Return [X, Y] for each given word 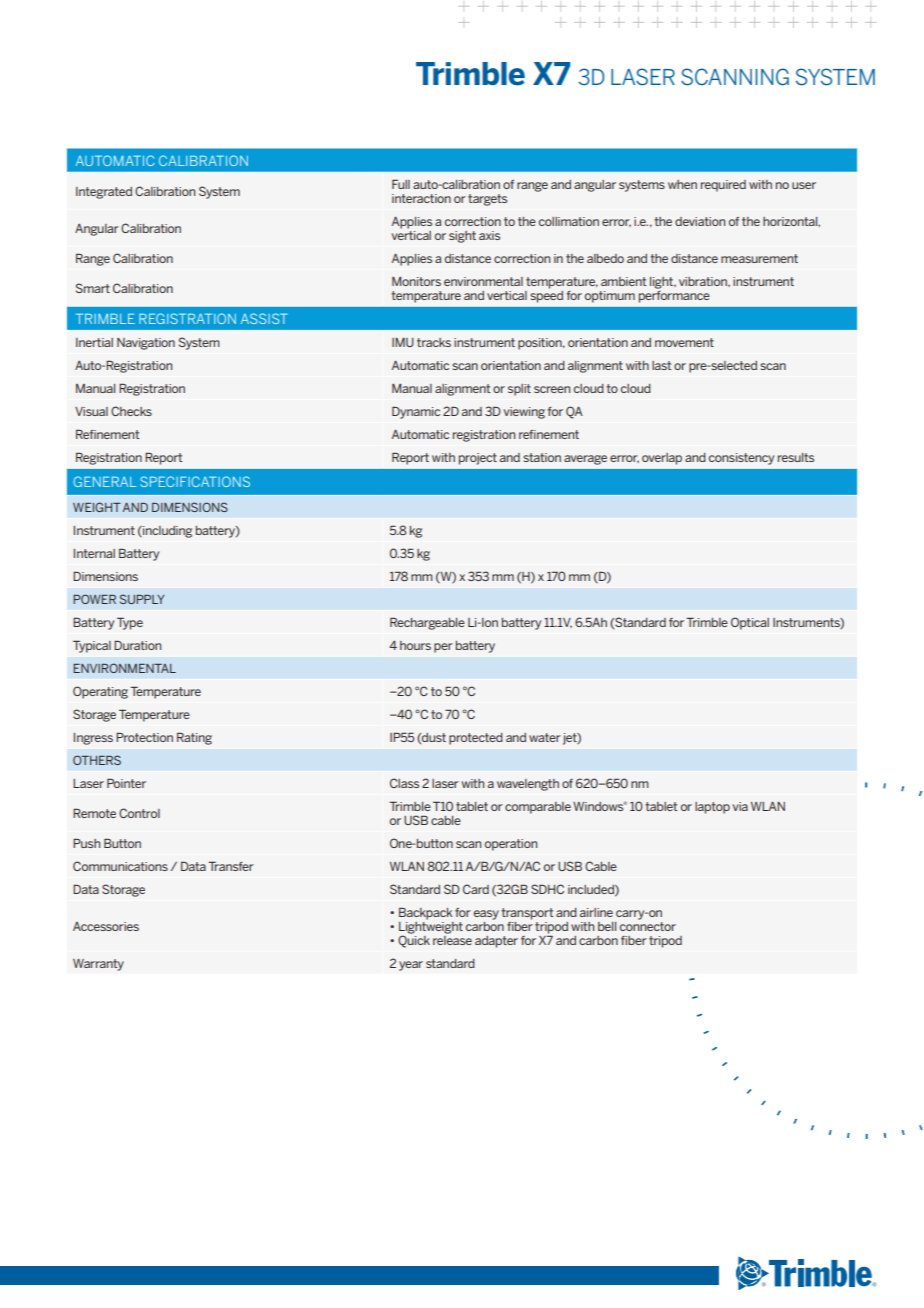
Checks [131, 411]
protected [476, 739]
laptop [712, 808]
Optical [750, 623]
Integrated [104, 193]
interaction [421, 198]
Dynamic [416, 412]
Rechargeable [427, 623]
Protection [144, 737]
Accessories [106, 926]
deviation [700, 221]
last [661, 365]
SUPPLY [142, 599]
